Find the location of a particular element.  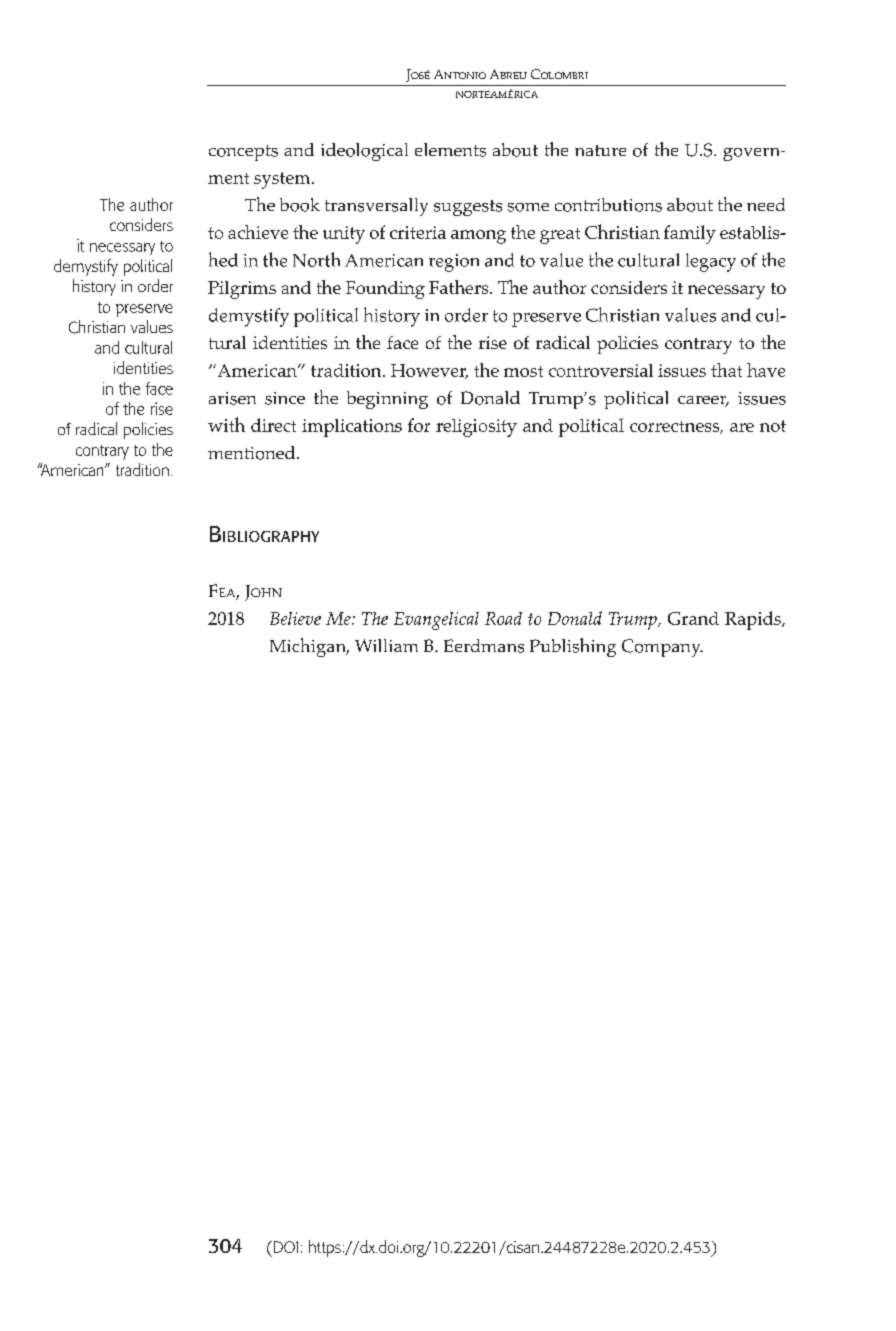

legacy is located at coordinates (711, 262).
